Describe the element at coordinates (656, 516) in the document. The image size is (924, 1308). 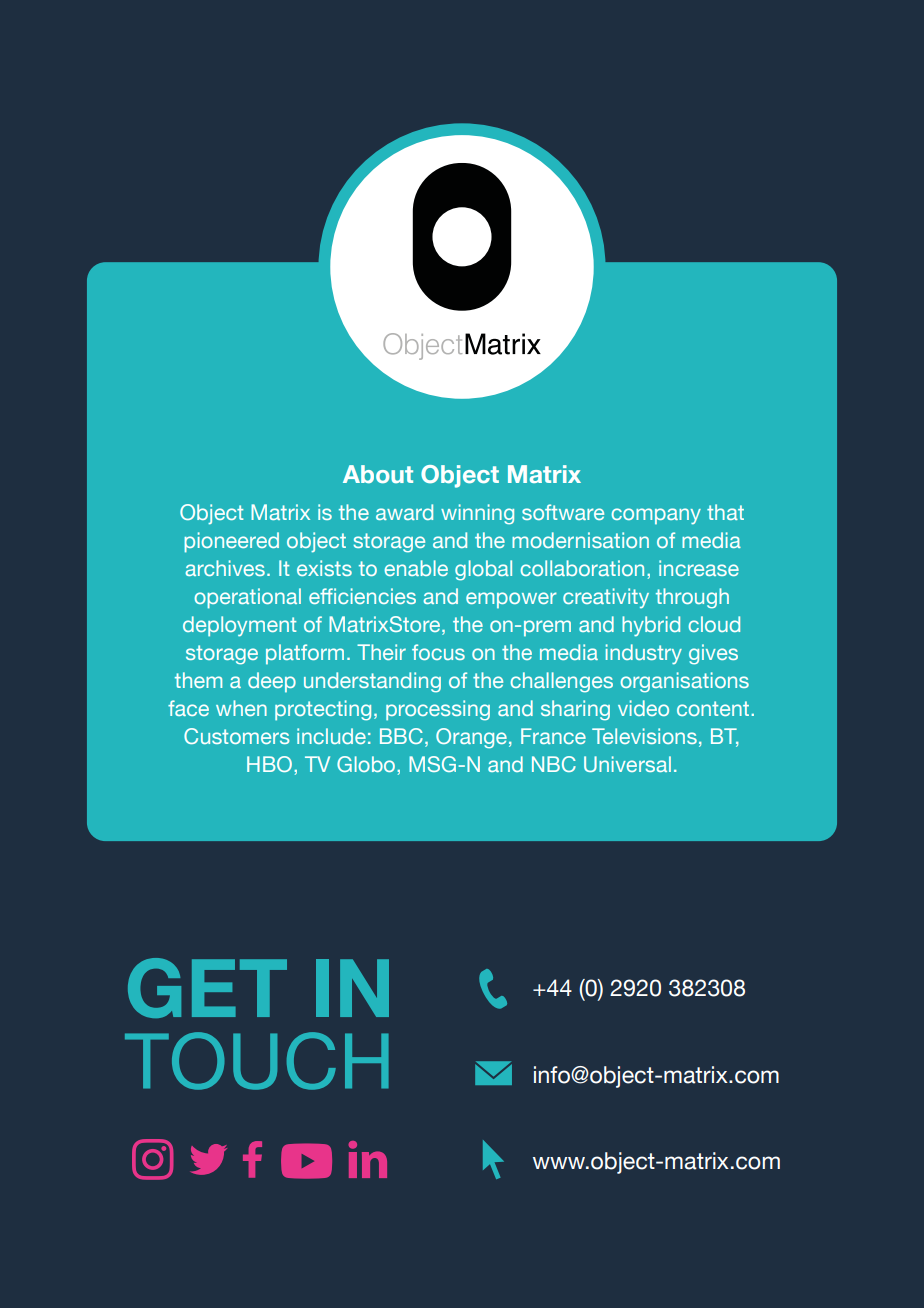
I see `company` at that location.
